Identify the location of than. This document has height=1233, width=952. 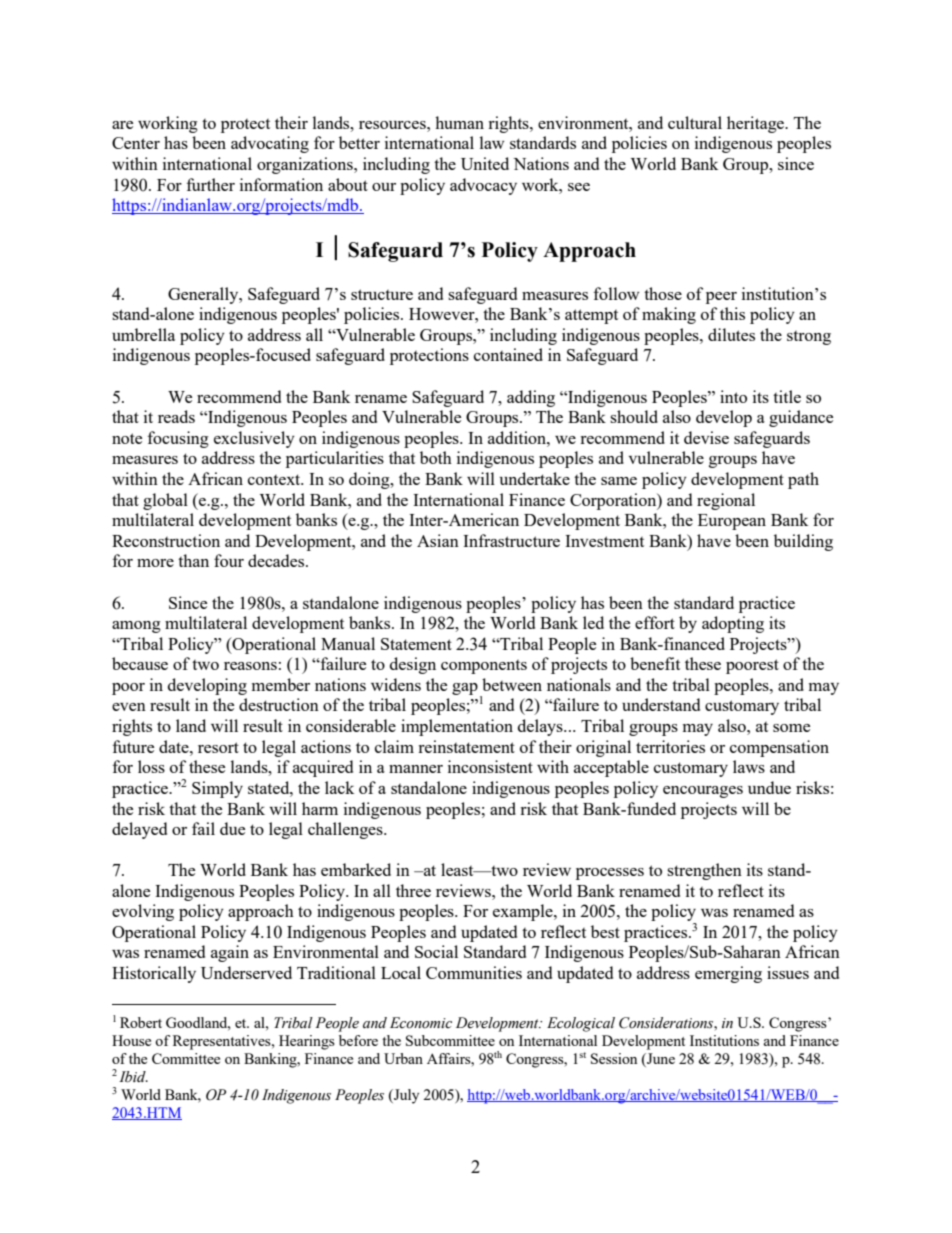
(193, 560).
